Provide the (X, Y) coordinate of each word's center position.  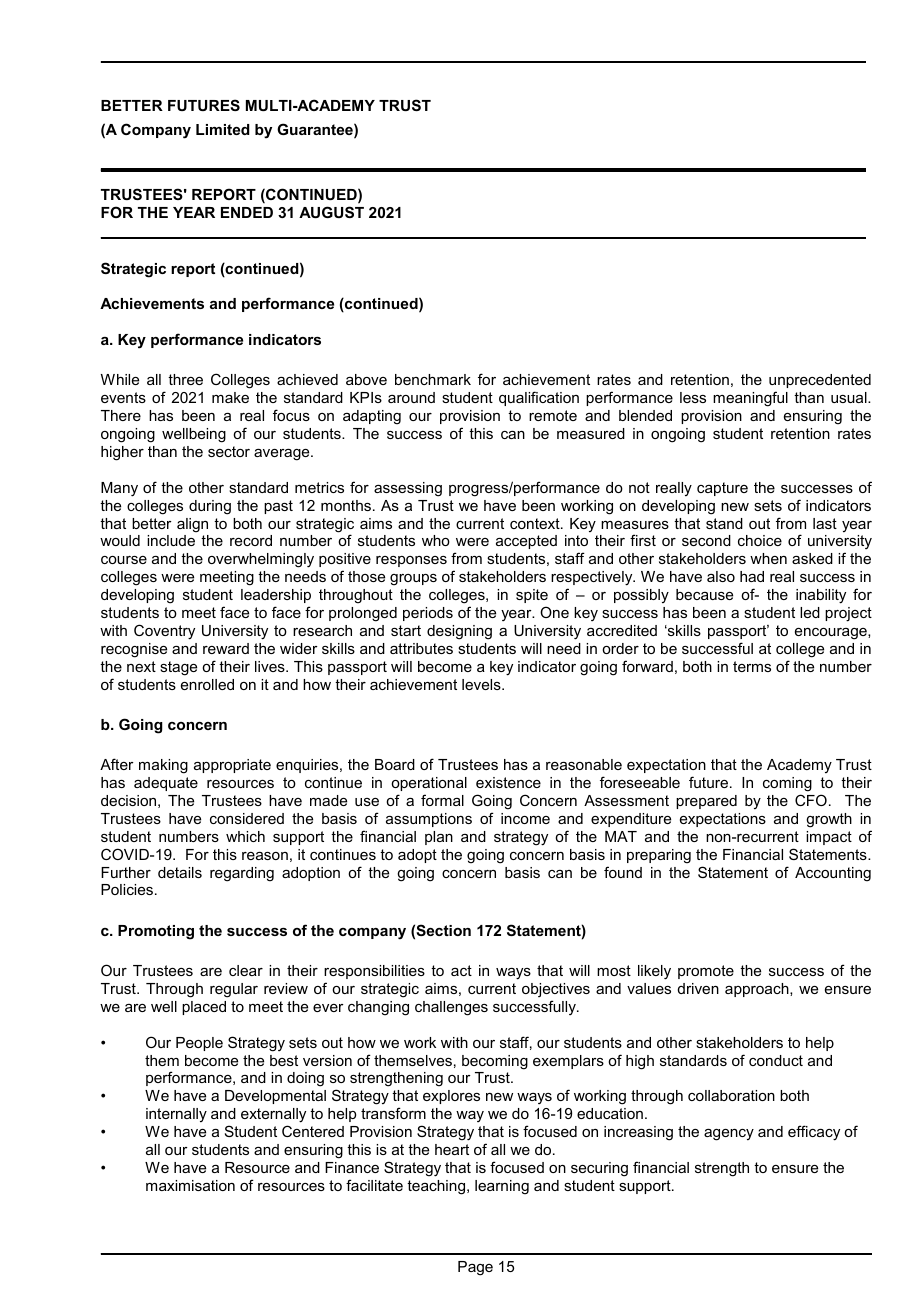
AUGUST (331, 212)
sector (229, 451)
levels (482, 684)
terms (752, 666)
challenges (451, 1008)
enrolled (207, 684)
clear (246, 970)
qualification (539, 398)
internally (176, 1115)
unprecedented (820, 381)
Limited (223, 129)
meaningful (750, 399)
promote (706, 972)
